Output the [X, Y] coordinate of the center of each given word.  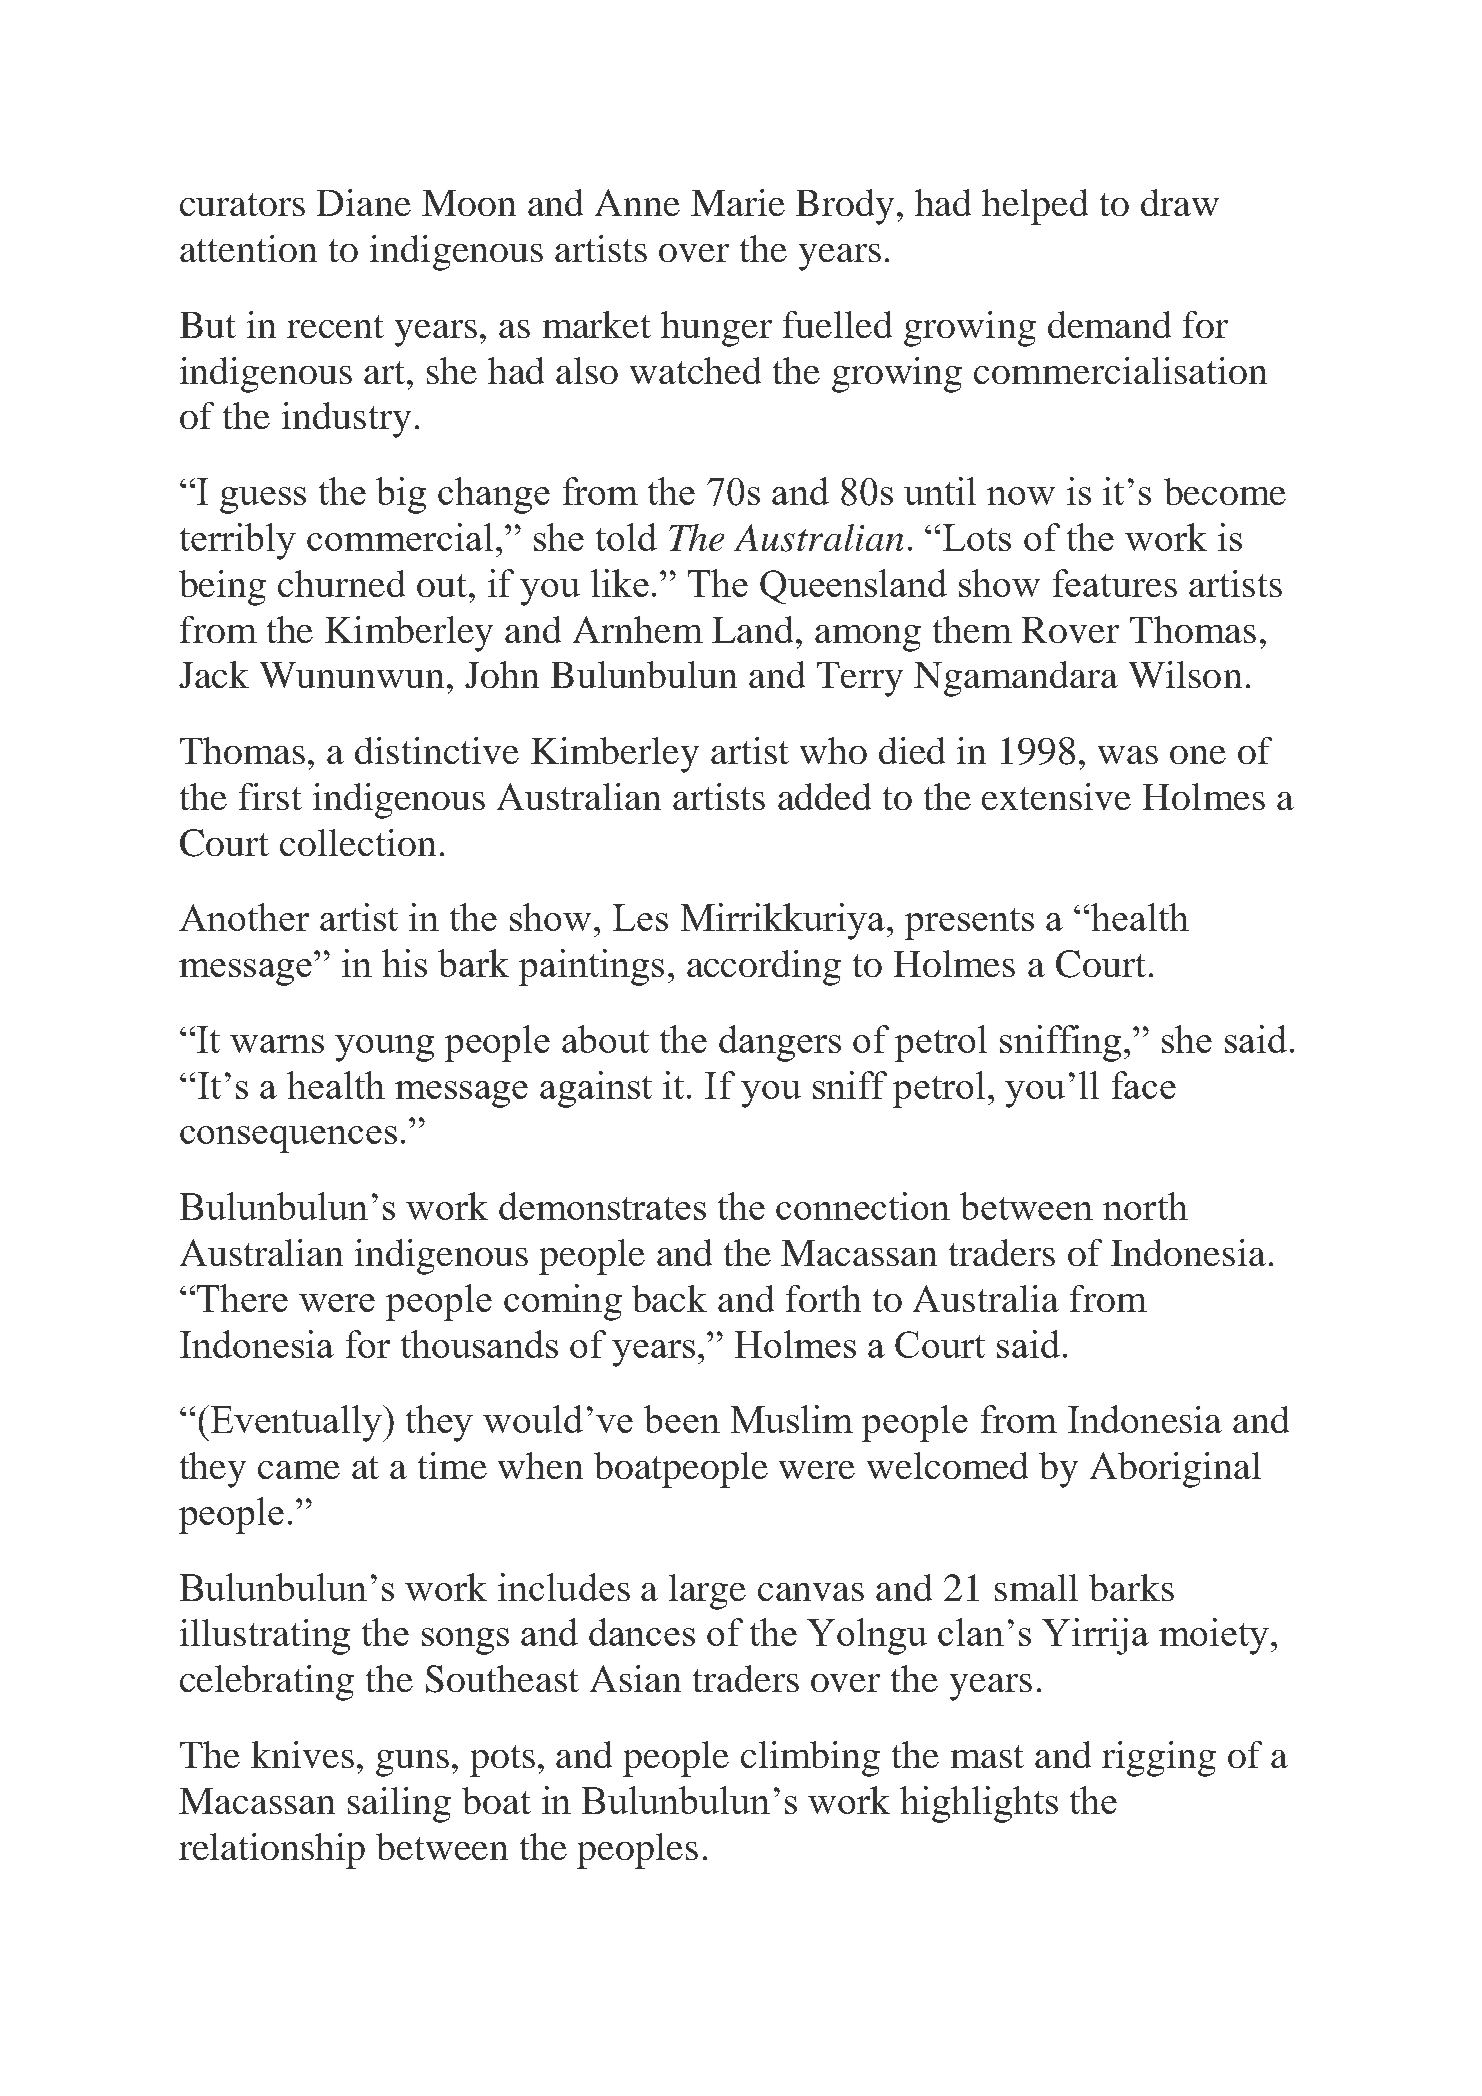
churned [341, 583]
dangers [780, 1043]
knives [302, 1754]
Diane [364, 202]
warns [277, 1044]
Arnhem [638, 629]
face [1144, 1085]
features [1115, 583]
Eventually [298, 1423]
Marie [738, 202]
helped [1035, 207]
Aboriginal [1175, 1470]
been [682, 1419]
